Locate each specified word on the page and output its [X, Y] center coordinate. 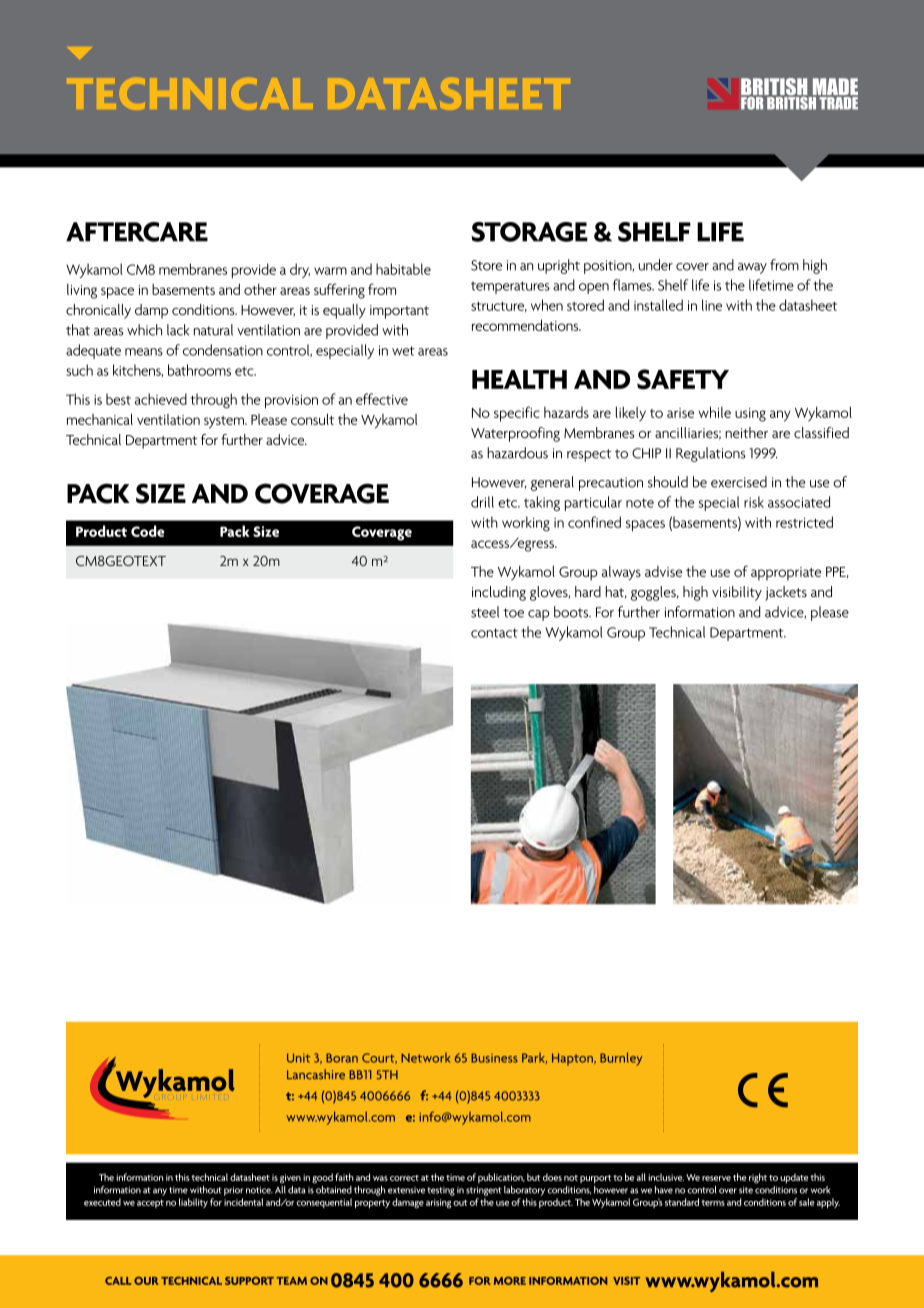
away [752, 268]
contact [494, 633]
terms [713, 1203]
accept [150, 1204]
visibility [737, 593]
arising [438, 1203]
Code [148, 531]
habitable [403, 269]
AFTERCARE [137, 232]
